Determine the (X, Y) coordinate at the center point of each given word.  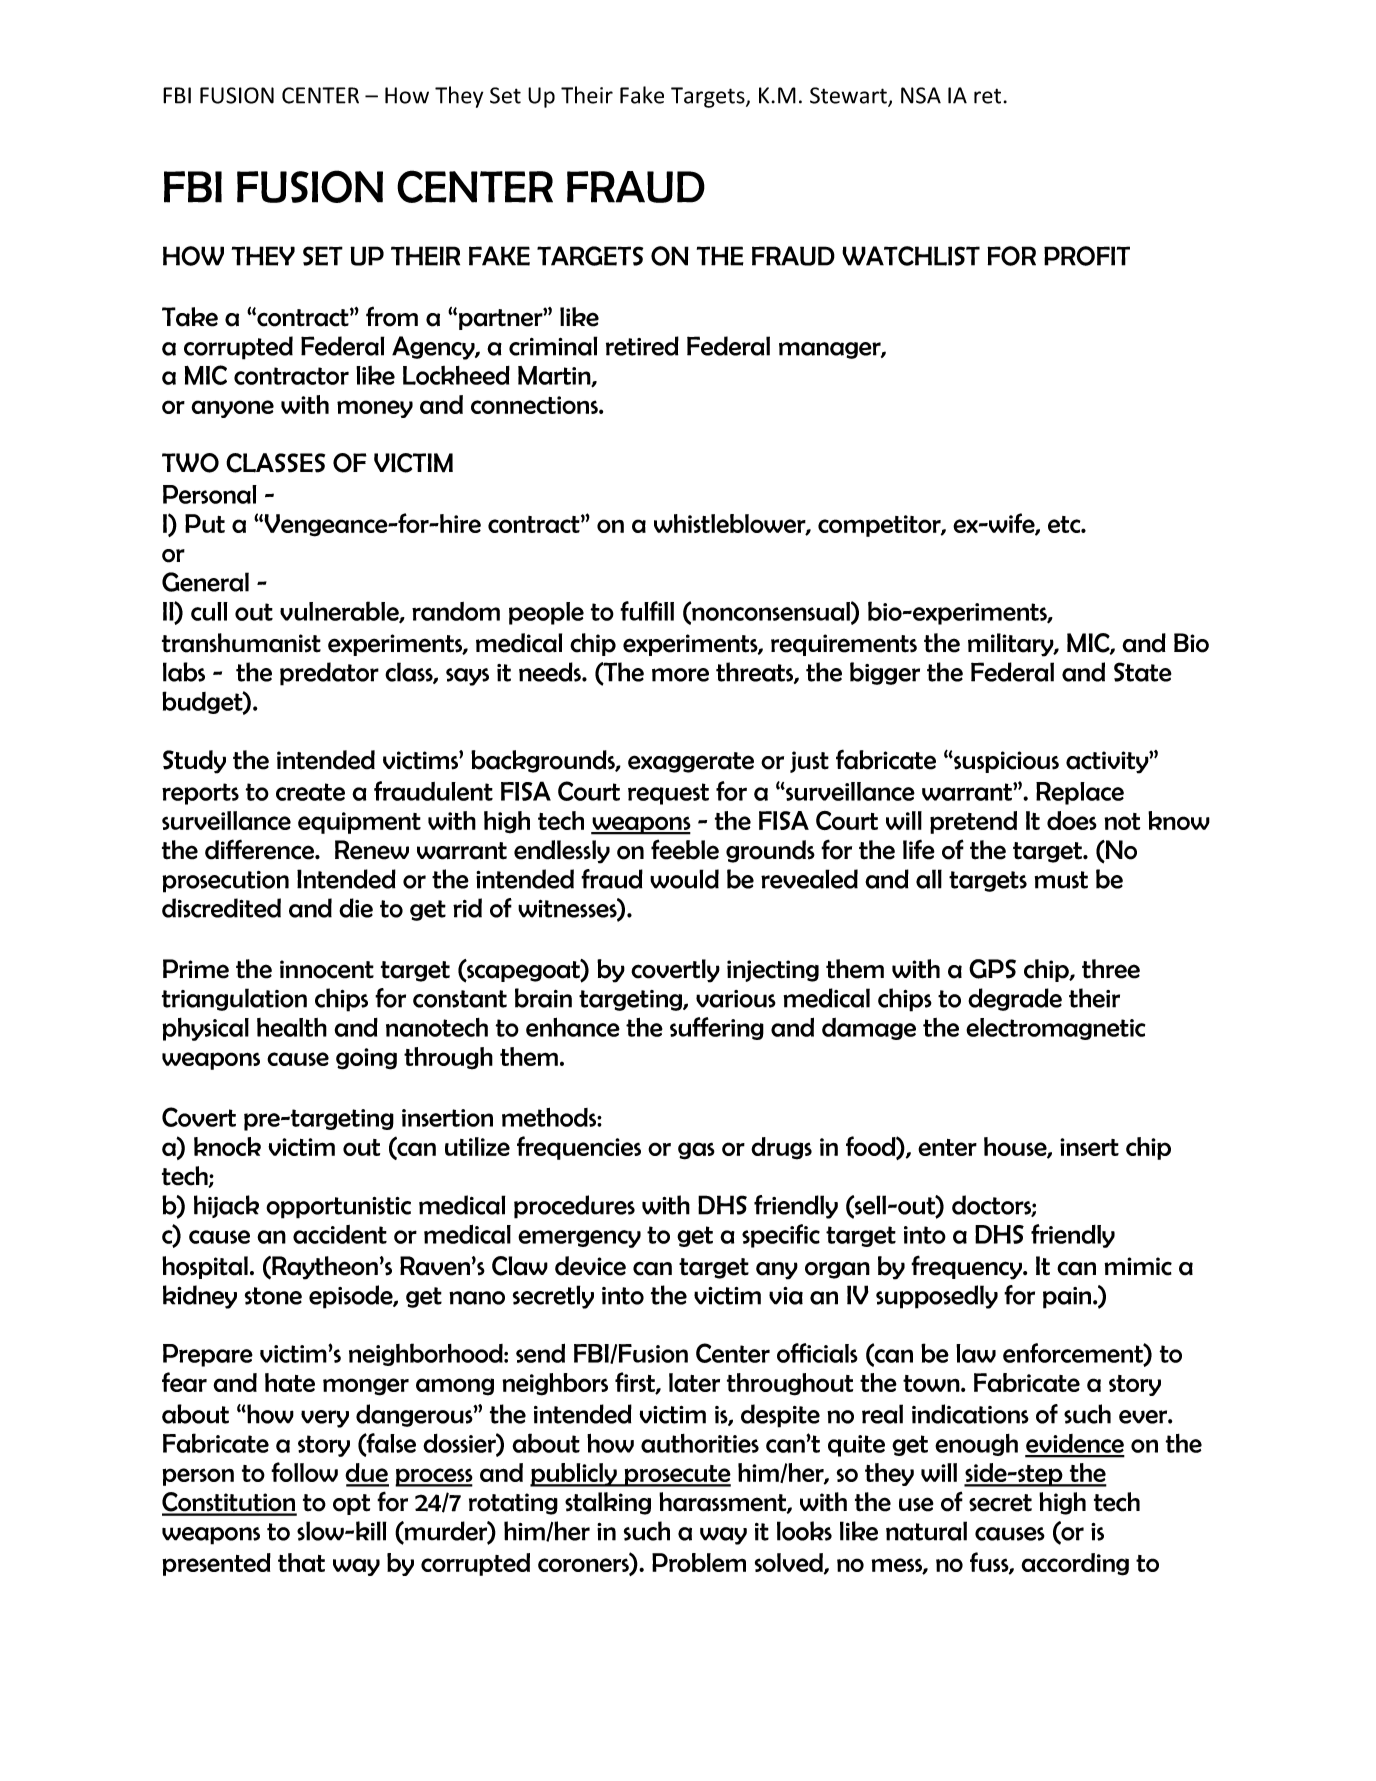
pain (1068, 1298)
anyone (232, 409)
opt (351, 1504)
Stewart (849, 96)
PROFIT (1087, 256)
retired (642, 346)
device (590, 1266)
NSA (921, 95)
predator (329, 674)
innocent (327, 969)
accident (340, 1234)
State (1143, 672)
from (392, 316)
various (736, 999)
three (1111, 969)
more (680, 675)
